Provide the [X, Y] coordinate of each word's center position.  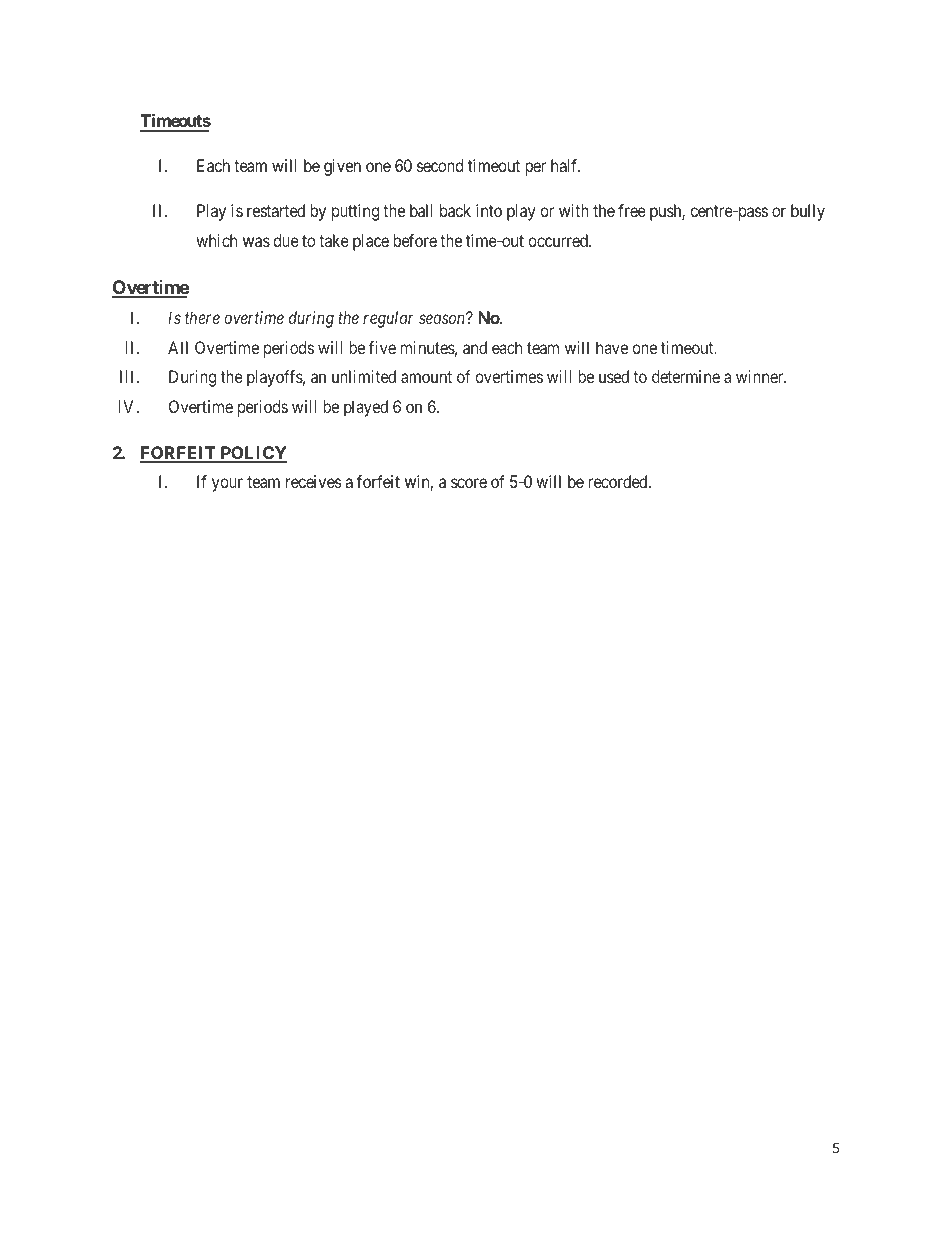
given [342, 167]
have [612, 347]
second [440, 165]
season [441, 319]
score [469, 483]
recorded [619, 481]
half [565, 165]
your [227, 485]
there [202, 317]
